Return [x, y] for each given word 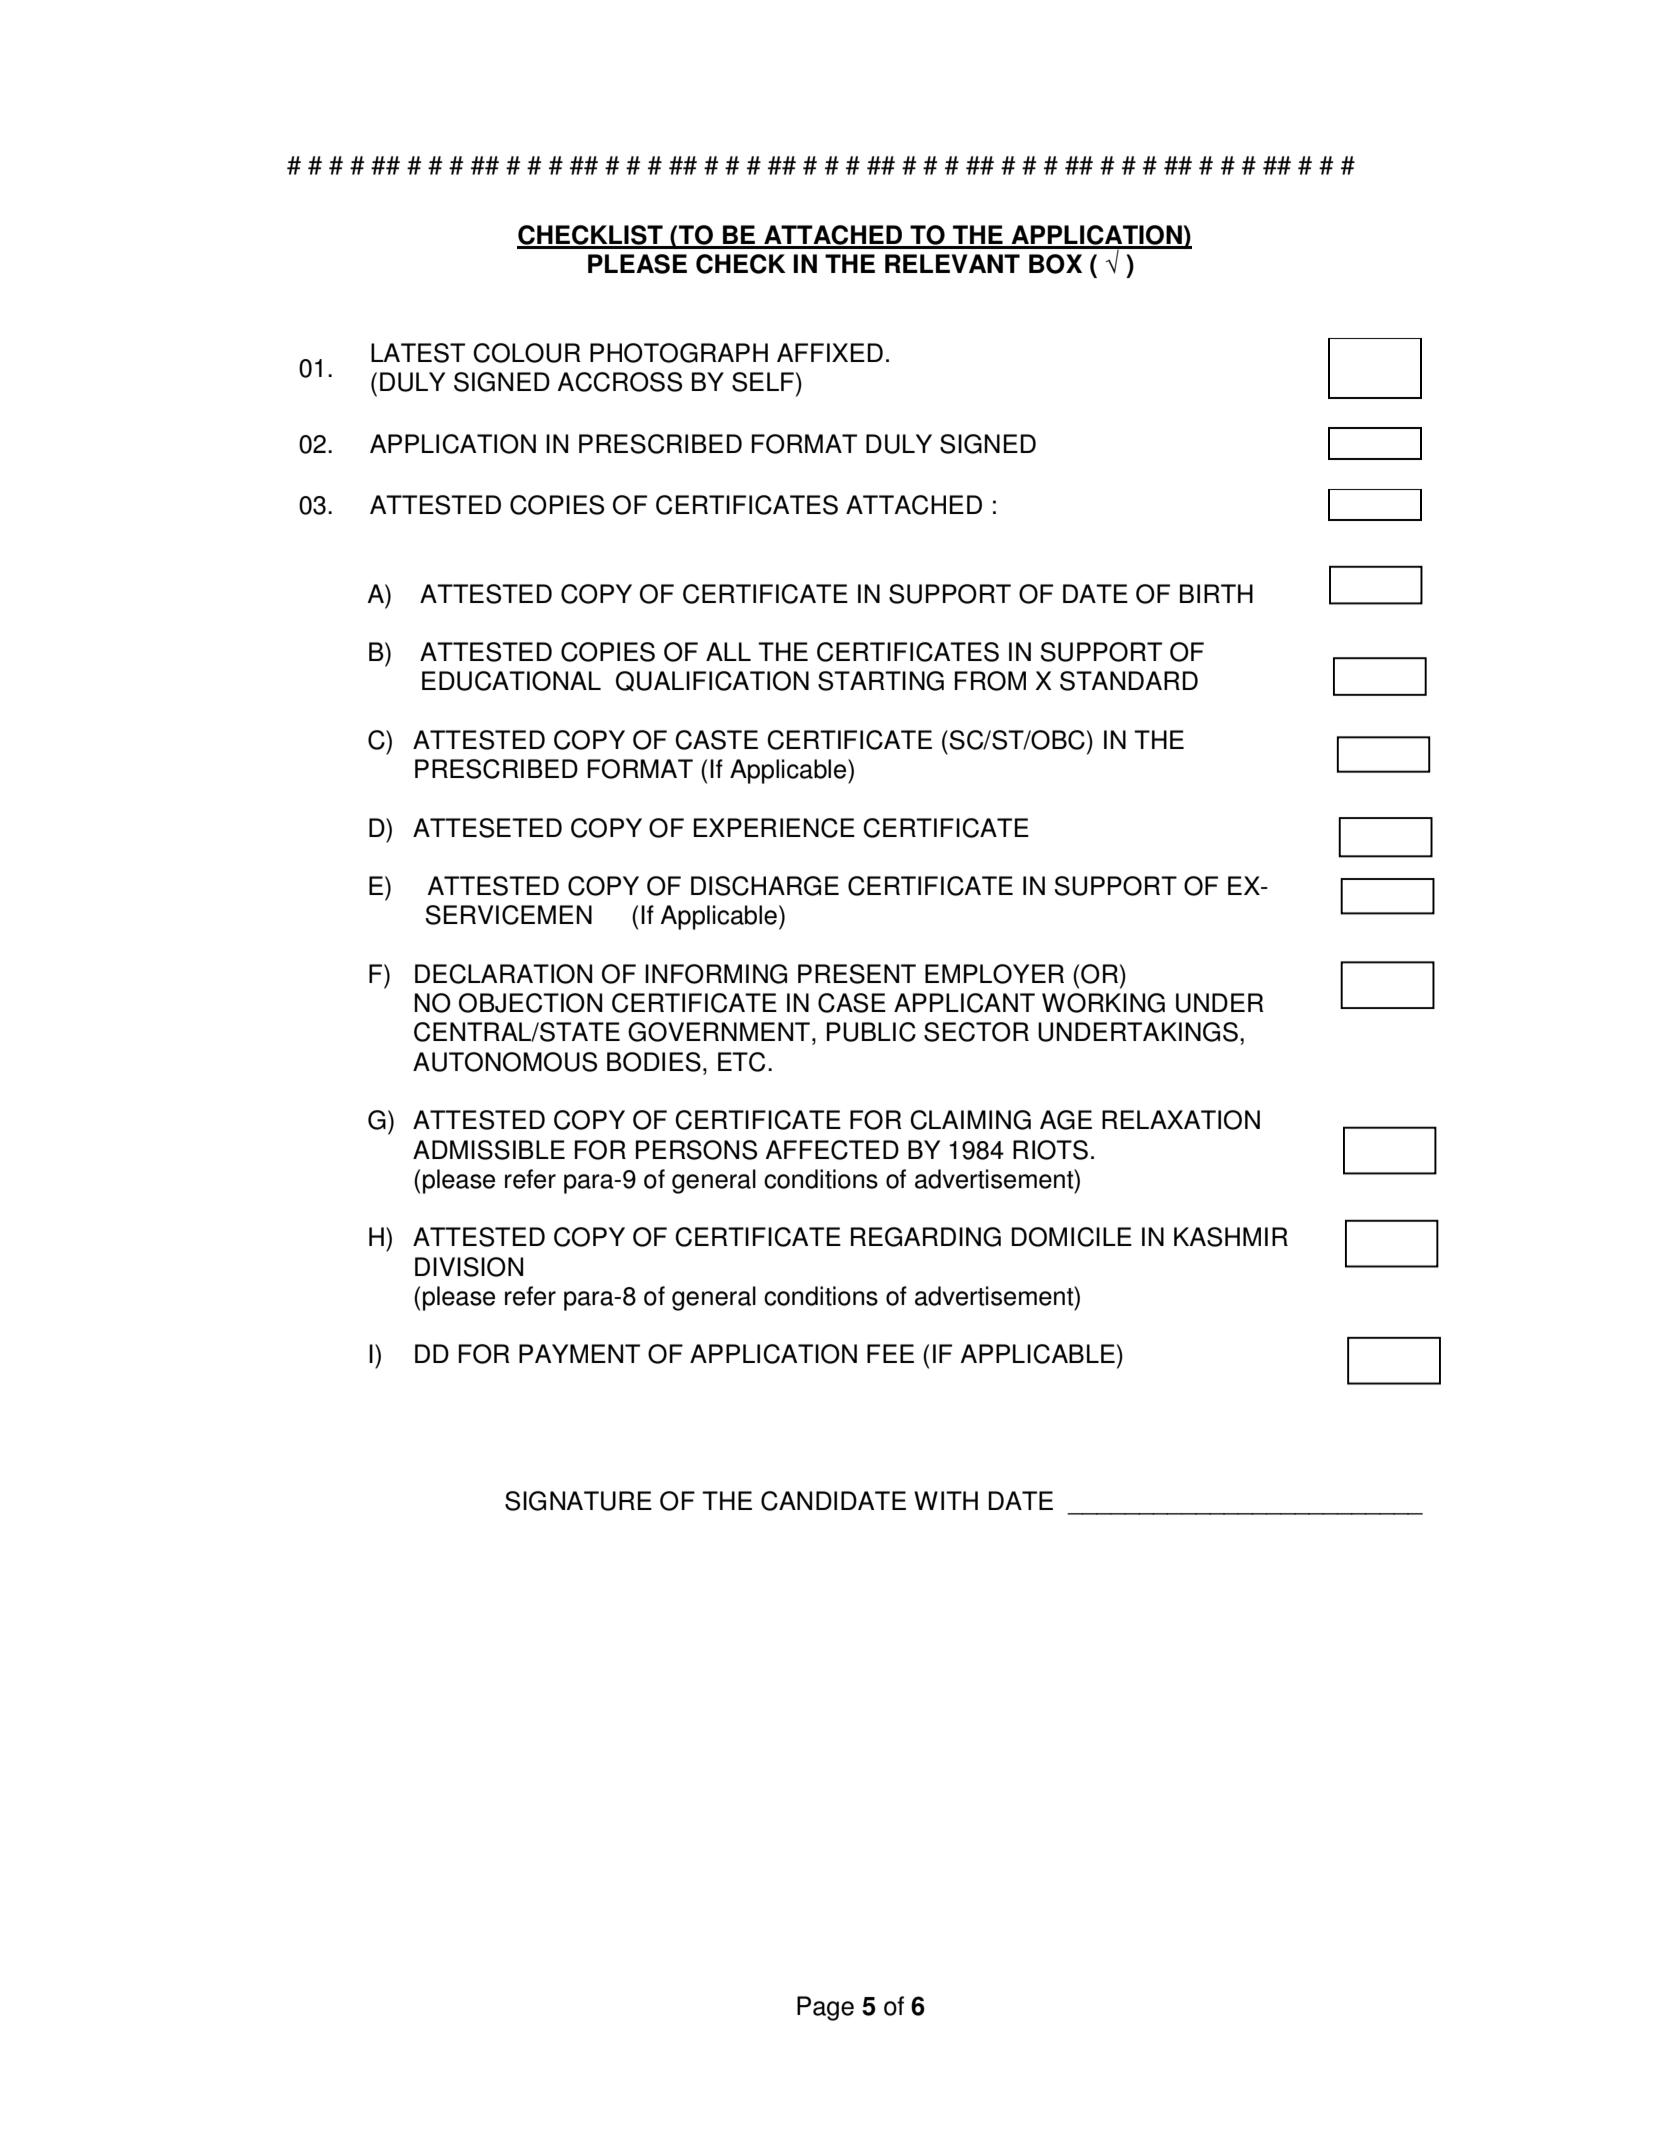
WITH [946, 1500]
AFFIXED [830, 352]
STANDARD [1129, 681]
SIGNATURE [578, 1501]
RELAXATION [1181, 1120]
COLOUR [527, 353]
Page [825, 2008]
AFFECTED [832, 1150]
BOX [1055, 264]
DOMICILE [1072, 1237]
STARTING [881, 681]
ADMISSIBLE [489, 1150]
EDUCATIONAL [511, 681]
